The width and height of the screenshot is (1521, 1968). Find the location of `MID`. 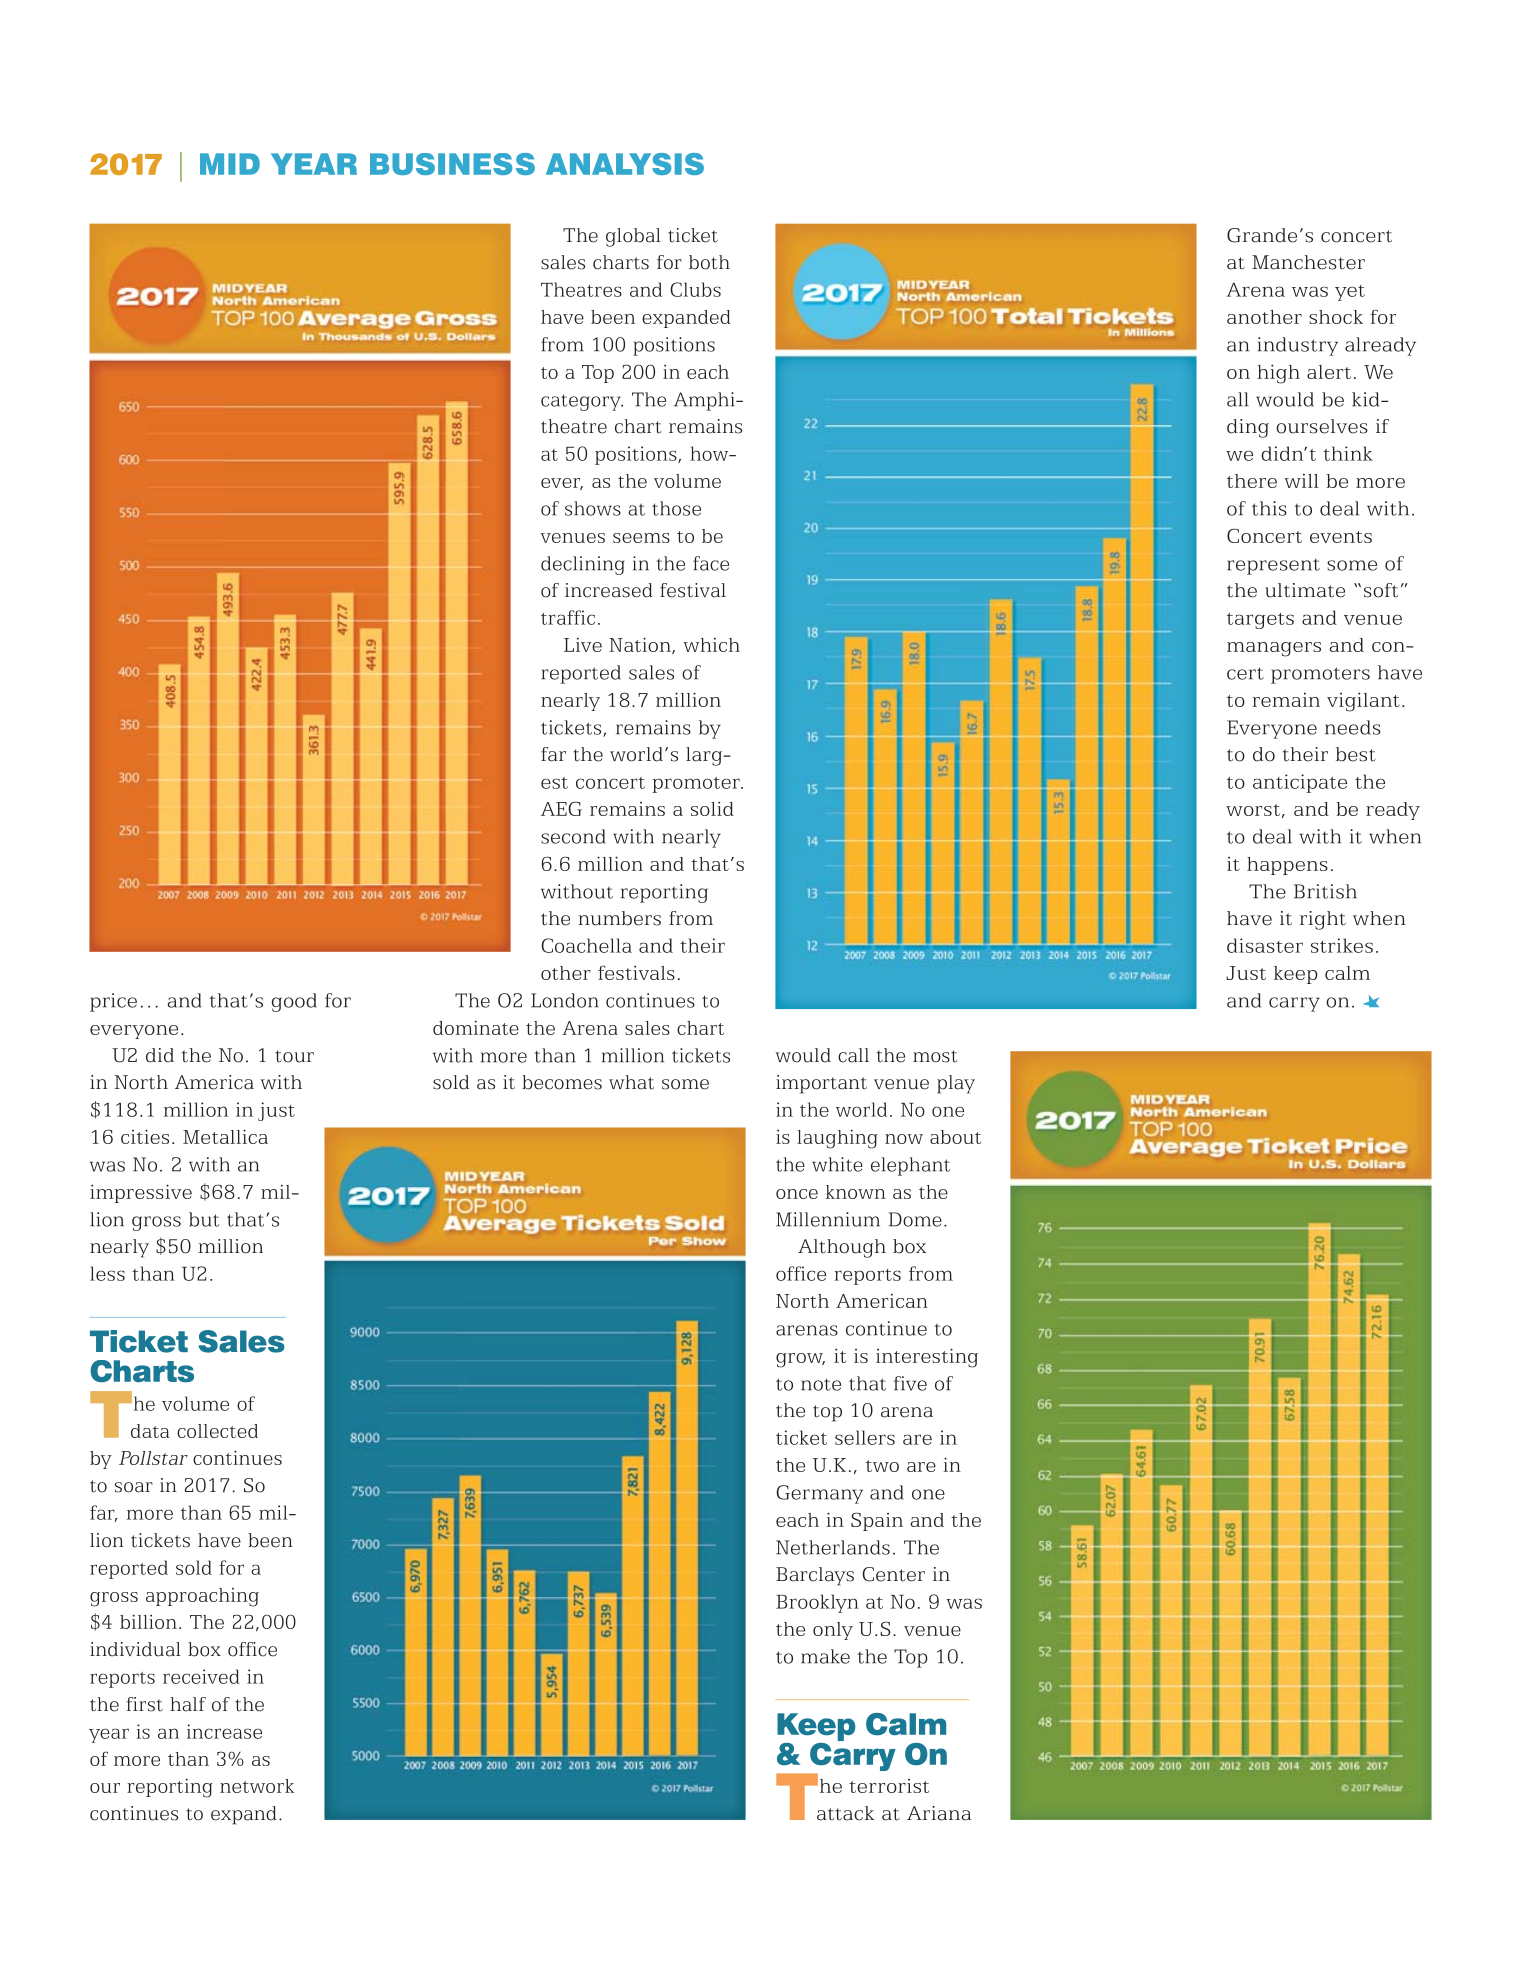

MID is located at coordinates (230, 164).
